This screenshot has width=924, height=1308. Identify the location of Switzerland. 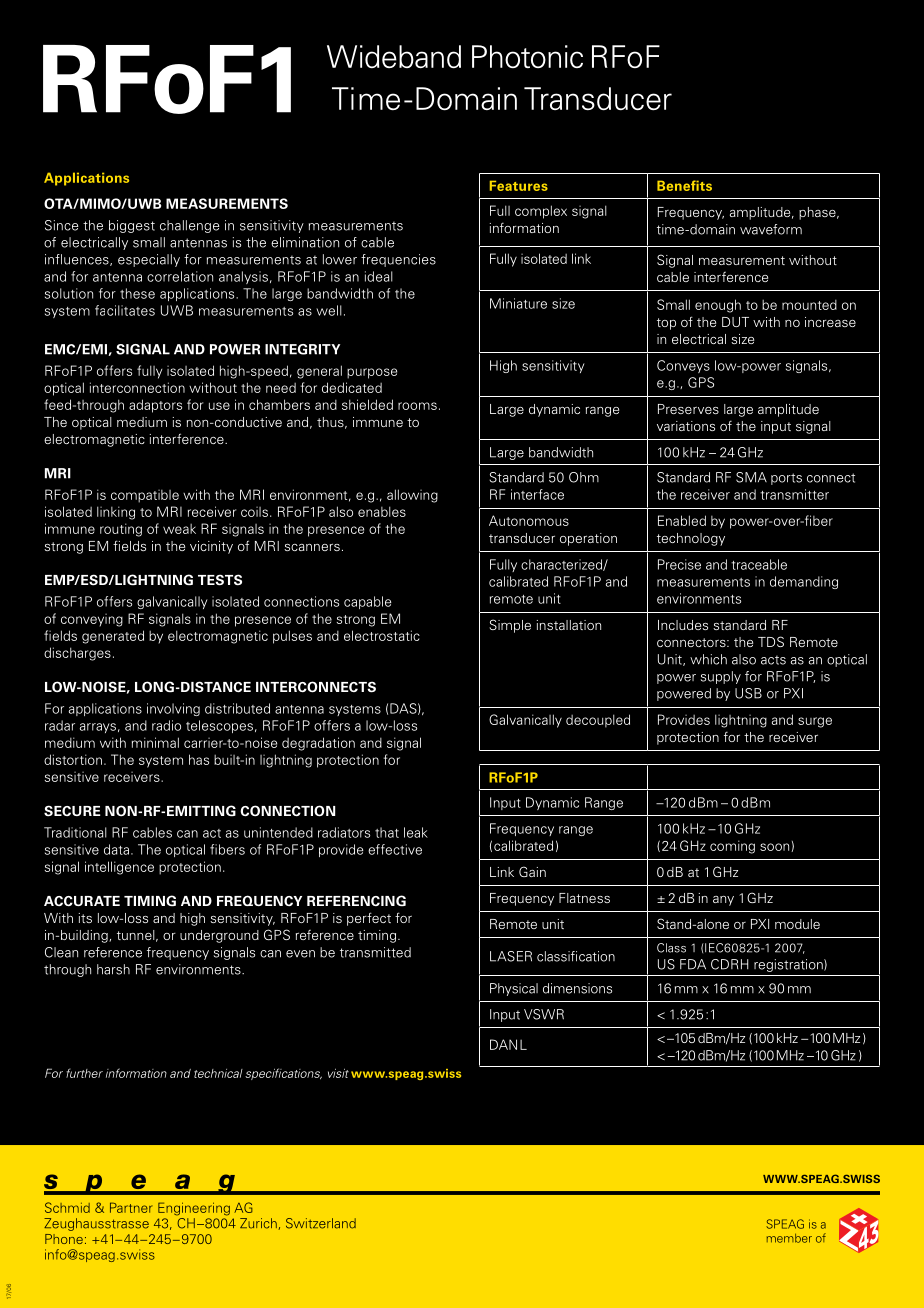
(321, 1223).
